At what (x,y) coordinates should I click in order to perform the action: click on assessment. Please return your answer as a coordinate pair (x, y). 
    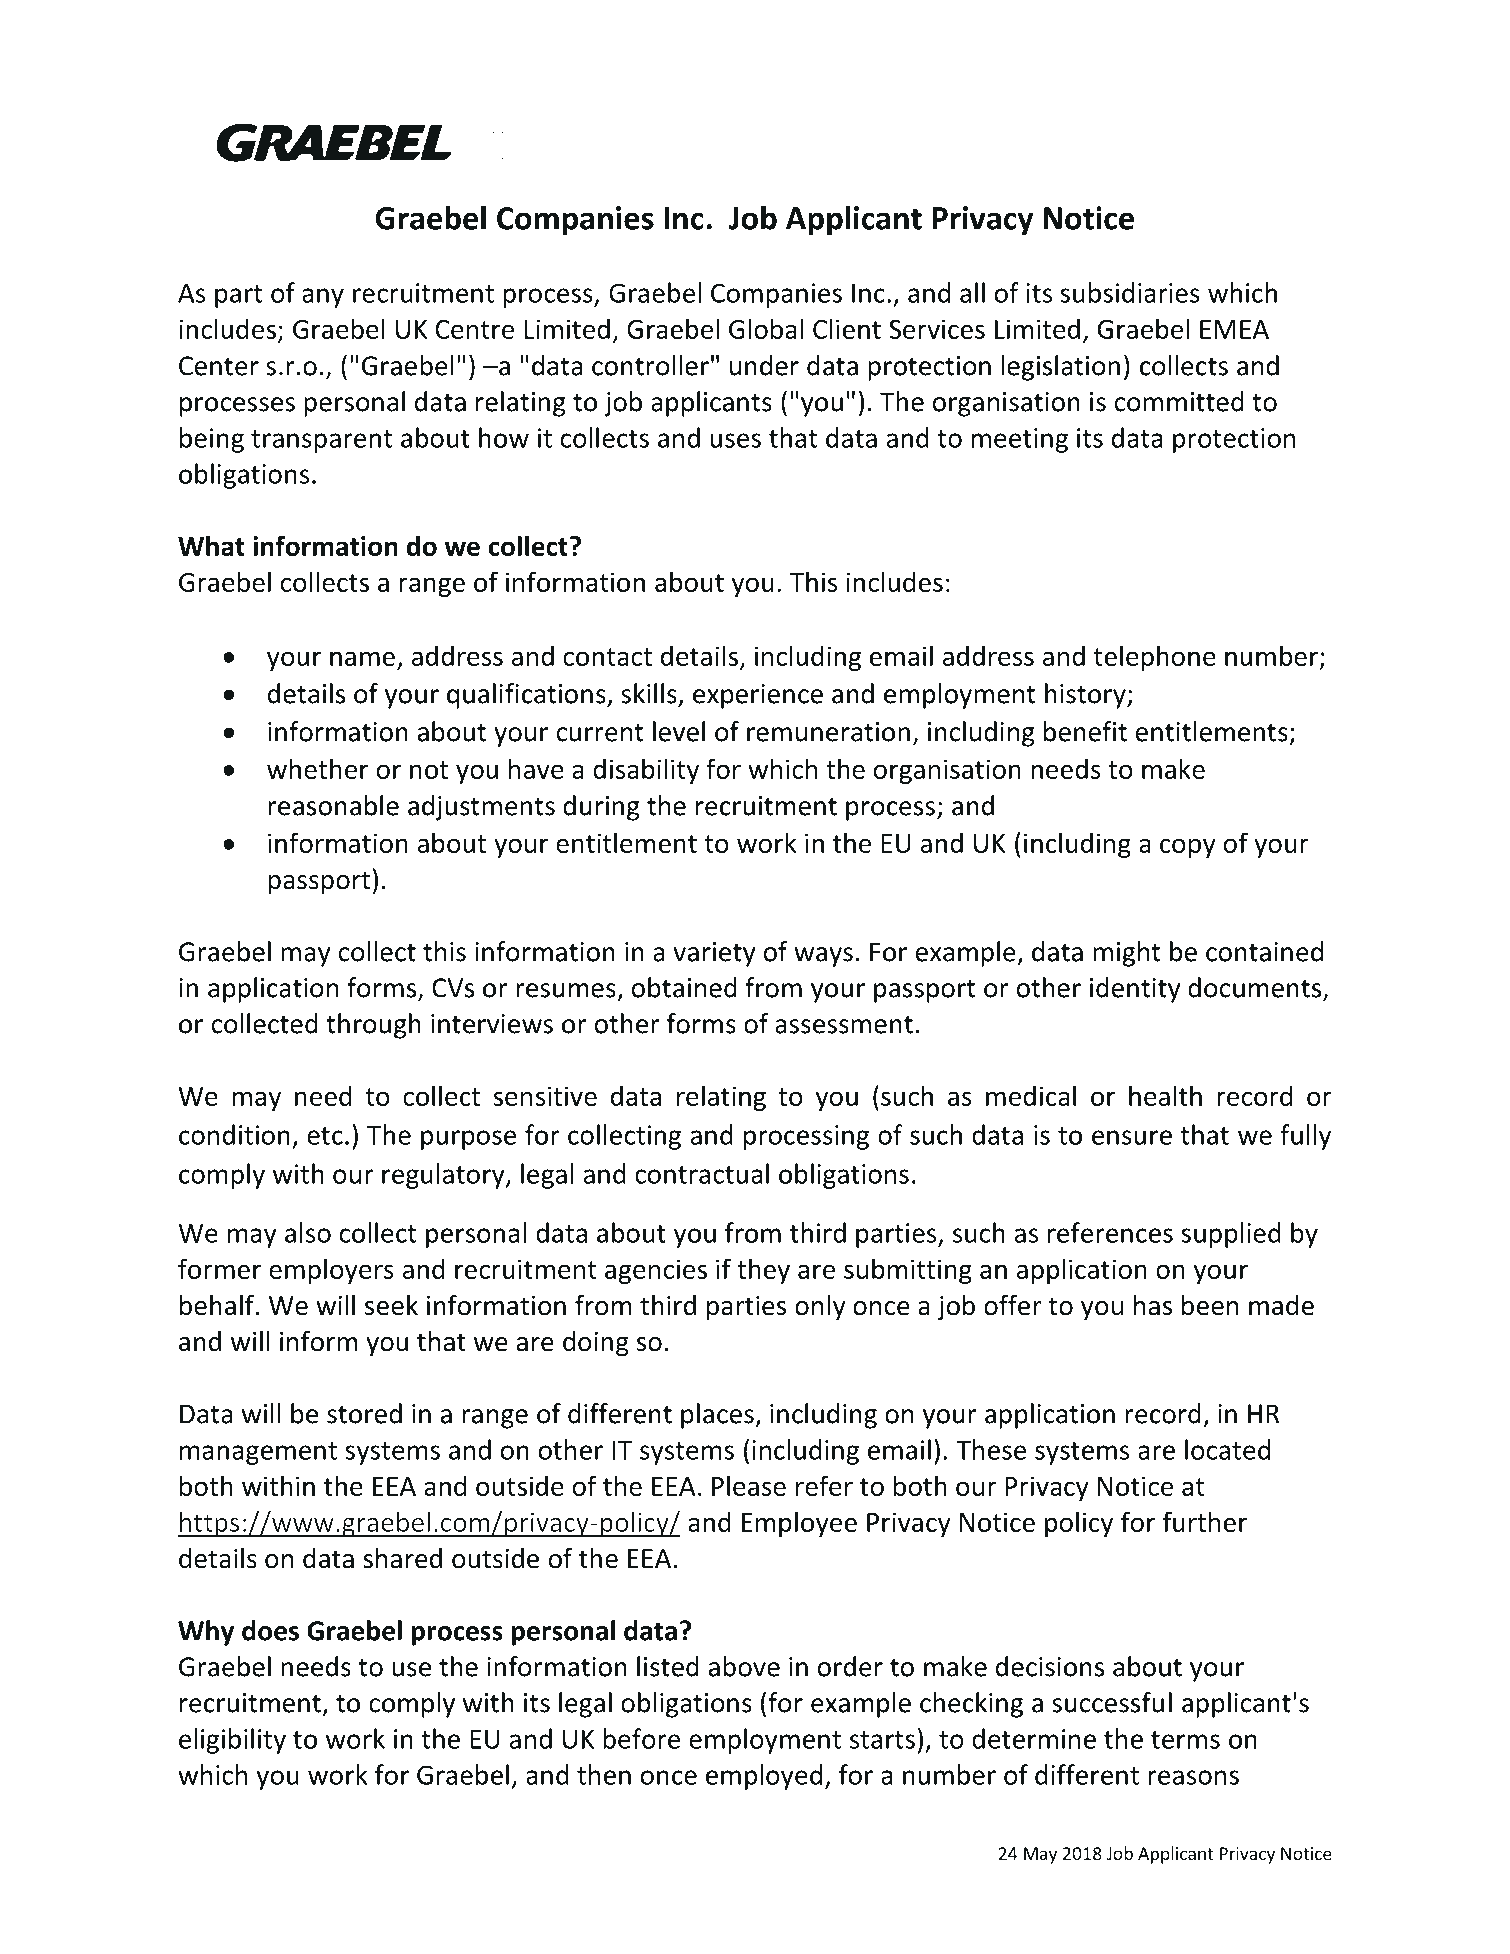
    Looking at the image, I should click on (844, 1025).
